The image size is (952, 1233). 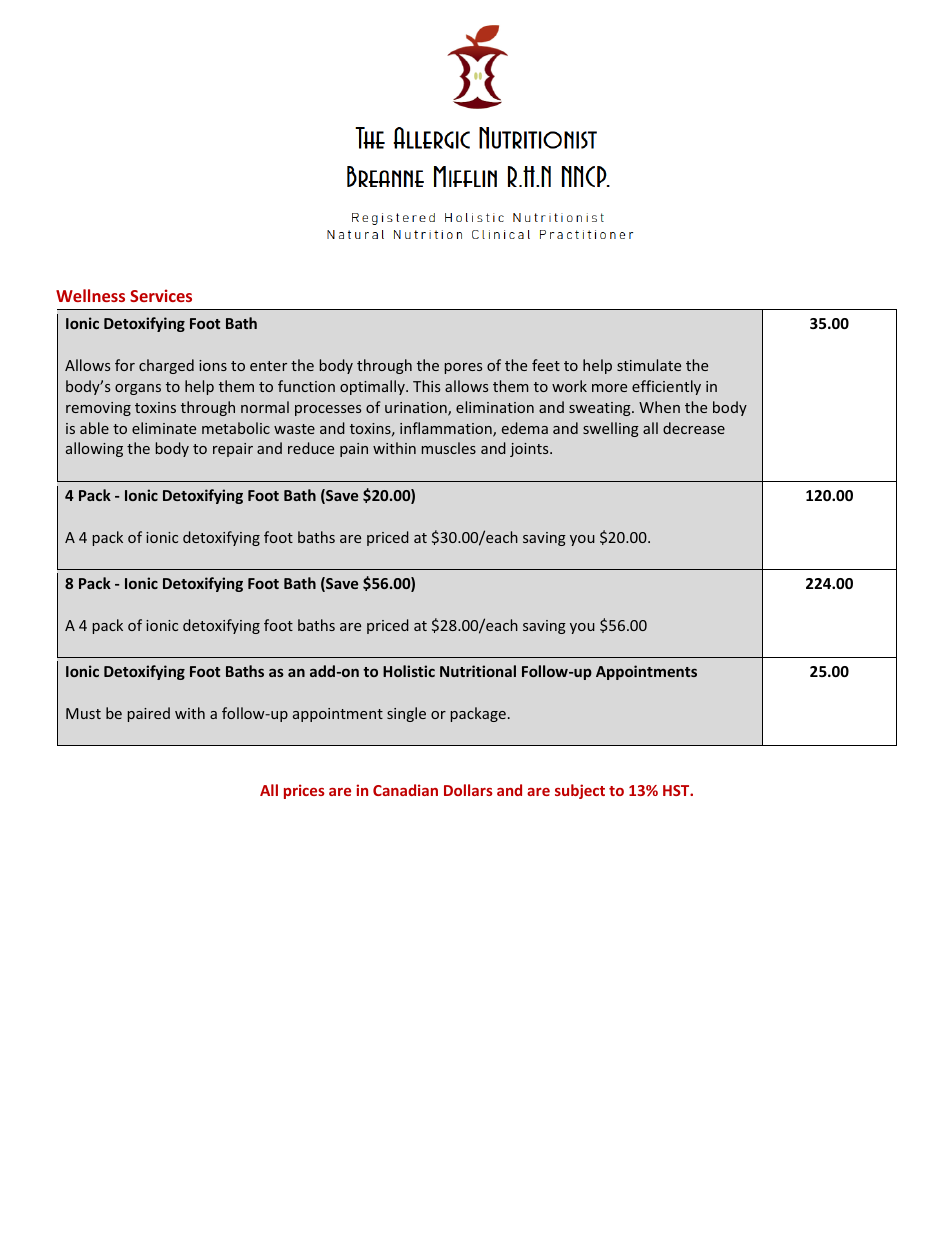 What do you see at coordinates (478, 671) in the screenshot?
I see `Nutritional` at bounding box center [478, 671].
